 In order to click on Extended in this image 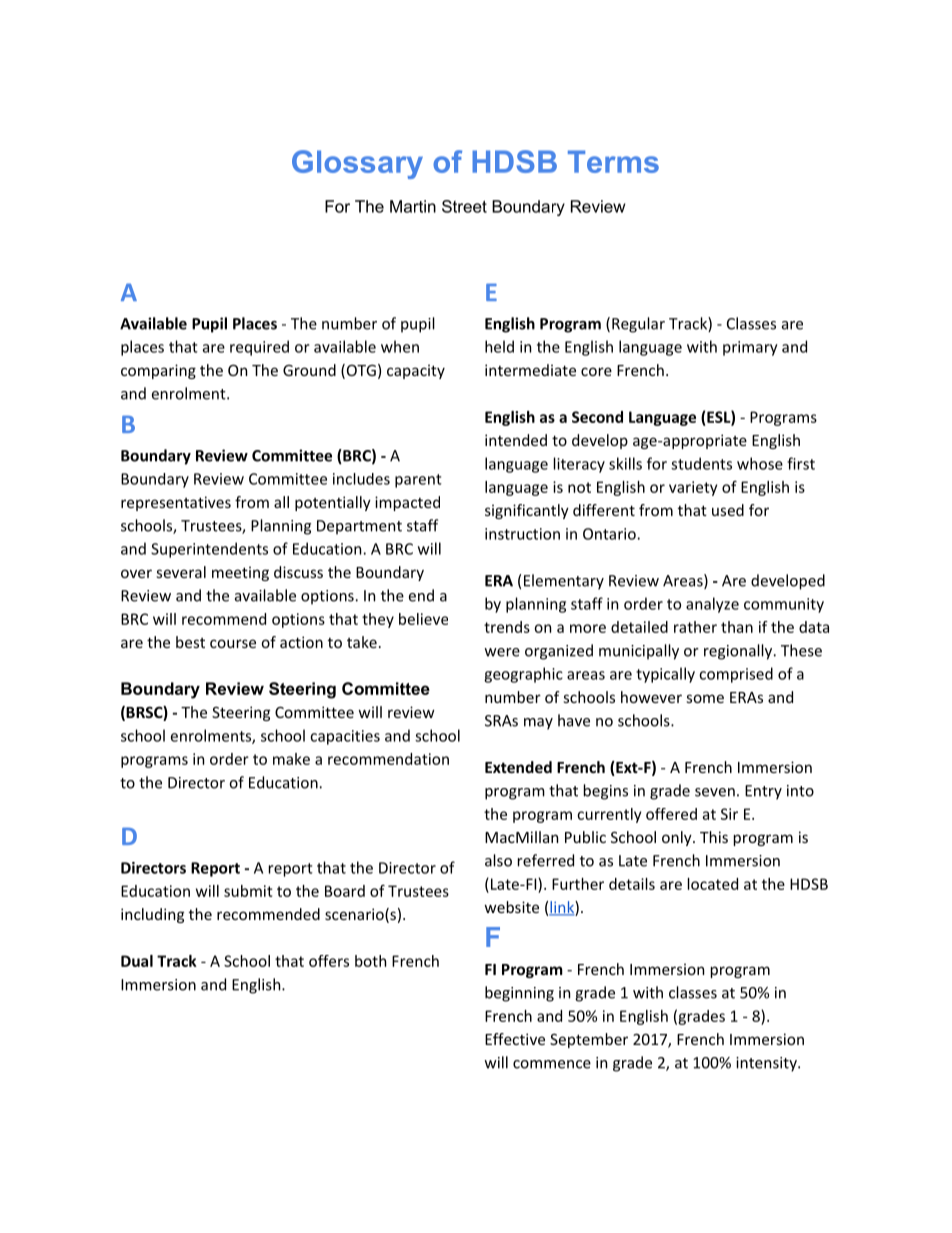, I will do `click(518, 767)`.
